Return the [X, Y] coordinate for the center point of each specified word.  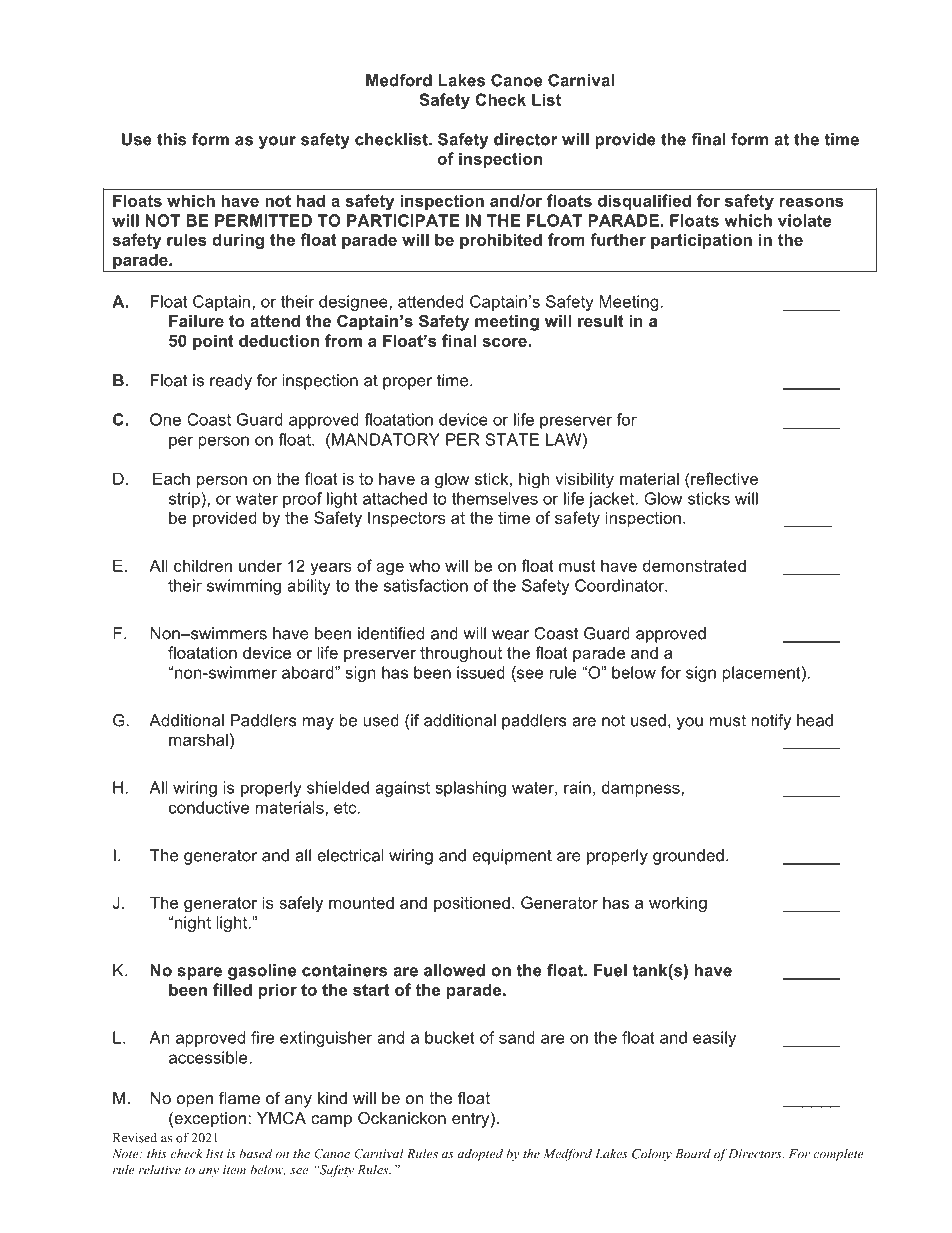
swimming [244, 587]
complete [838, 1155]
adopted [480, 1155]
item [234, 1170]
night [193, 924]
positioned [472, 904]
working [678, 904]
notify [771, 722]
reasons [811, 202]
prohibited [501, 241]
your [277, 142]
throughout [461, 654]
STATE [512, 439]
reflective [724, 478]
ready [231, 382]
